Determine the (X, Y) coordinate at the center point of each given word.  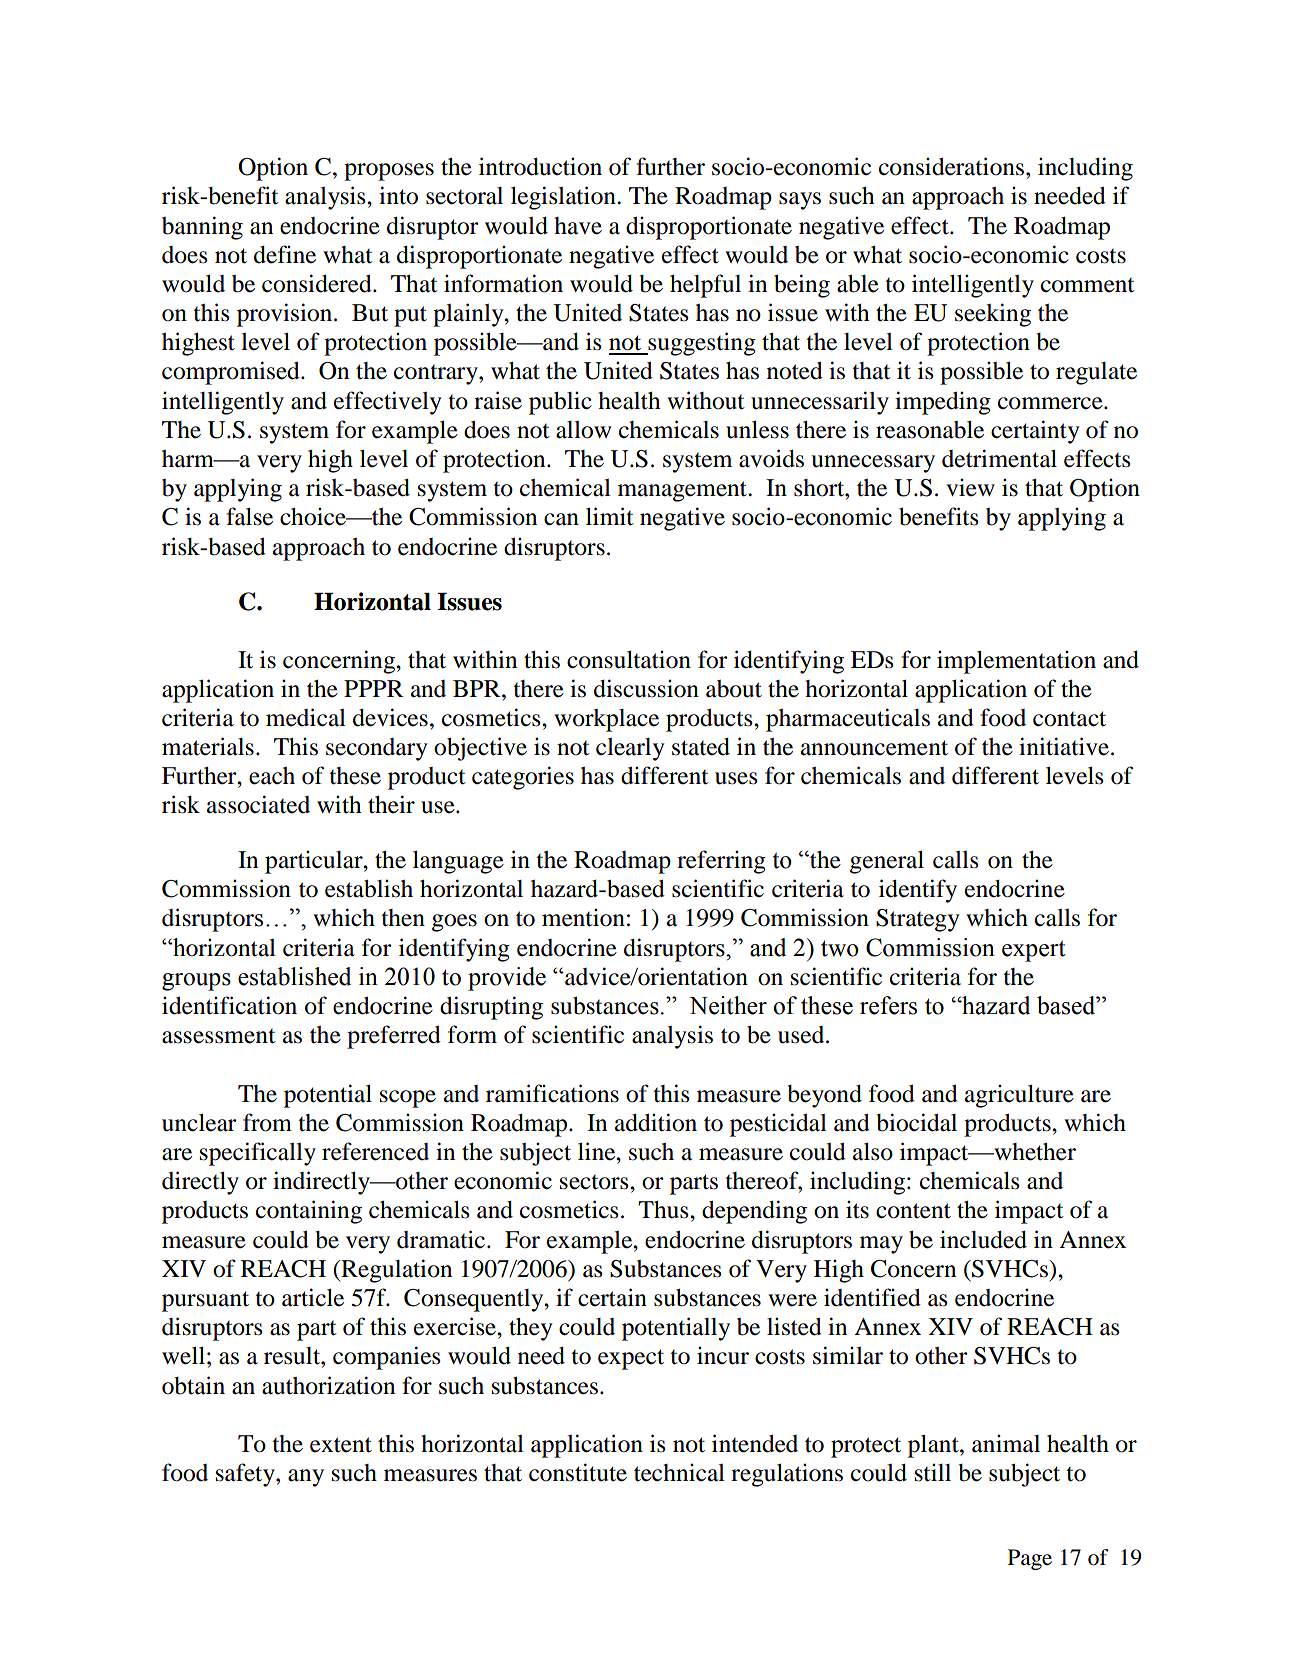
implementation (1016, 662)
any (306, 1478)
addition (656, 1122)
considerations (953, 166)
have (578, 226)
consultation (629, 659)
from (267, 1122)
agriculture (1019, 1096)
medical (306, 717)
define (285, 254)
